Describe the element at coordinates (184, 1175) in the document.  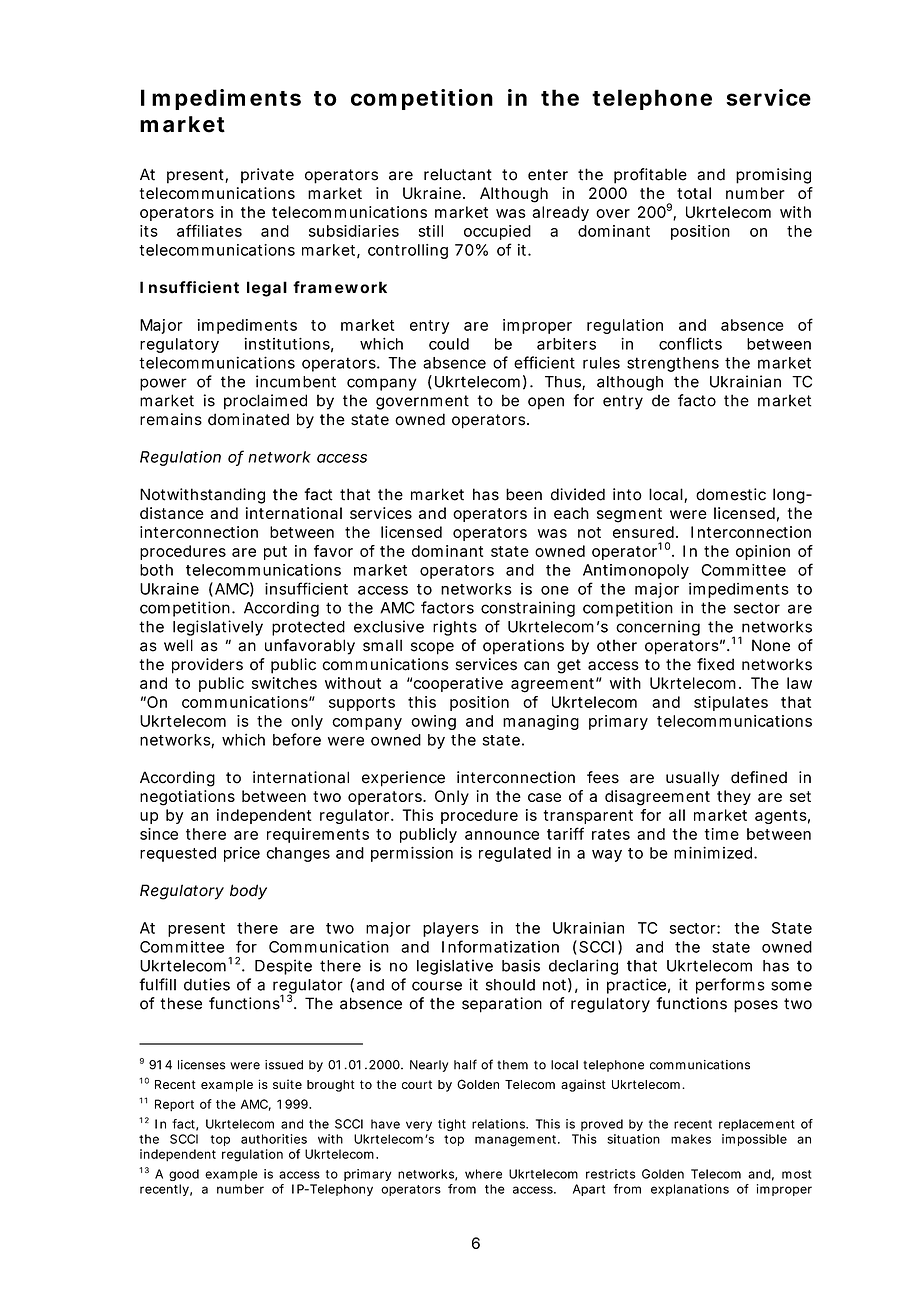
I see `good` at that location.
